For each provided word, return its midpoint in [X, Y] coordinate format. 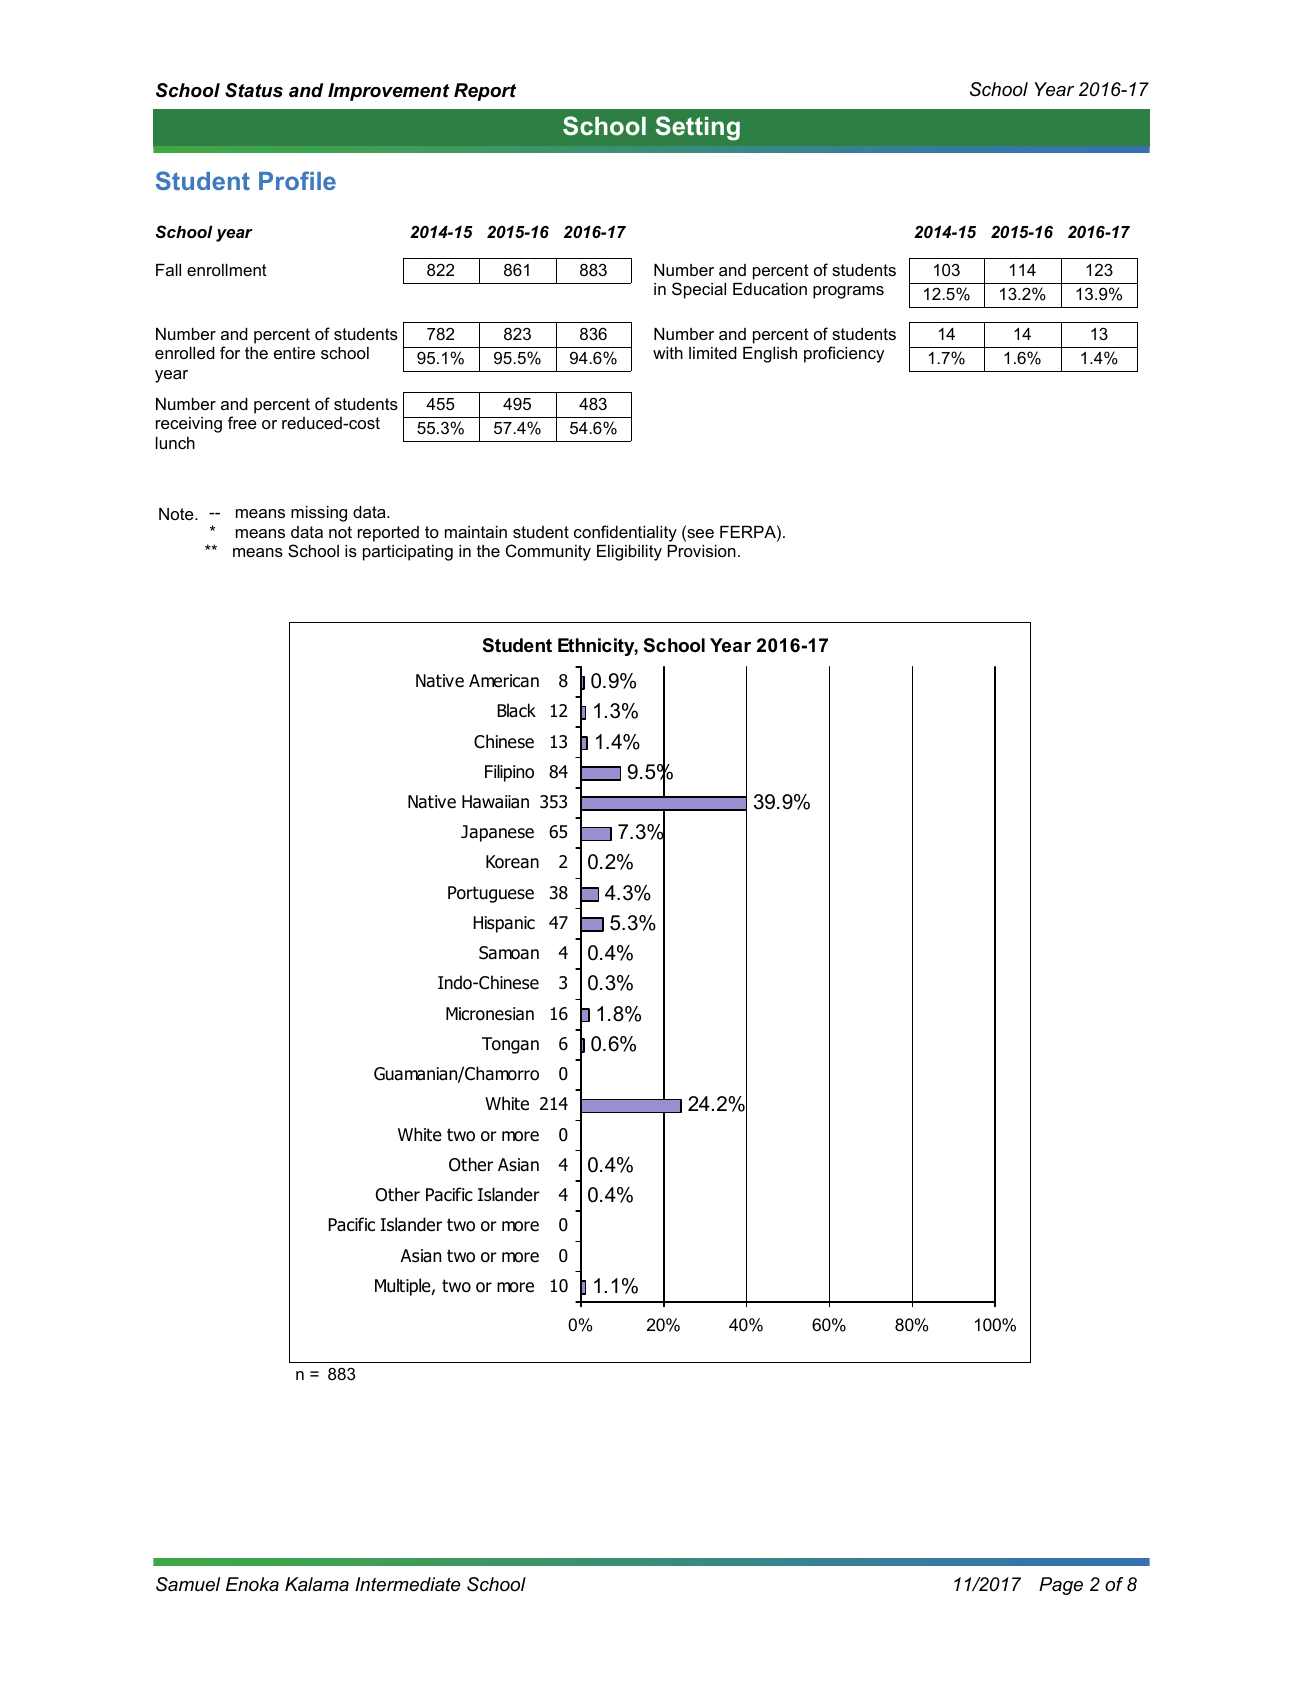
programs [848, 292]
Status [254, 90]
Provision [702, 551]
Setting [698, 128]
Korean [512, 862]
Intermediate [407, 1584]
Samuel [188, 1584]
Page [1061, 1586]
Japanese [497, 833]
